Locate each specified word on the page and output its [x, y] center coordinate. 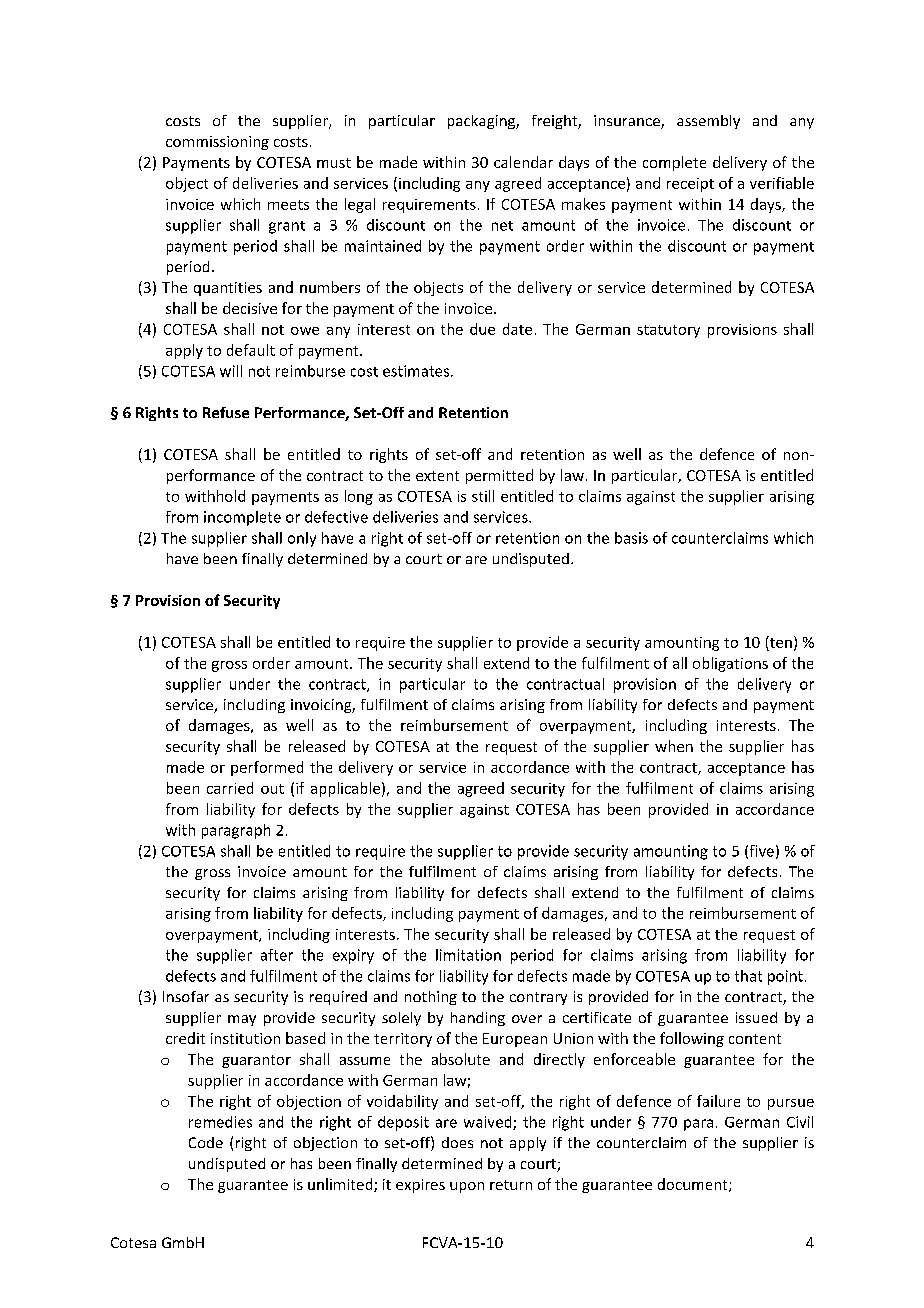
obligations [730, 664]
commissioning [217, 143]
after [277, 955]
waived [489, 1123]
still [483, 496]
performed [267, 768]
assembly [708, 122]
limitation [468, 955]
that [748, 976]
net [502, 226]
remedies [220, 1122]
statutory [668, 331]
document [694, 1185]
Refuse [226, 412]
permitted [499, 476]
